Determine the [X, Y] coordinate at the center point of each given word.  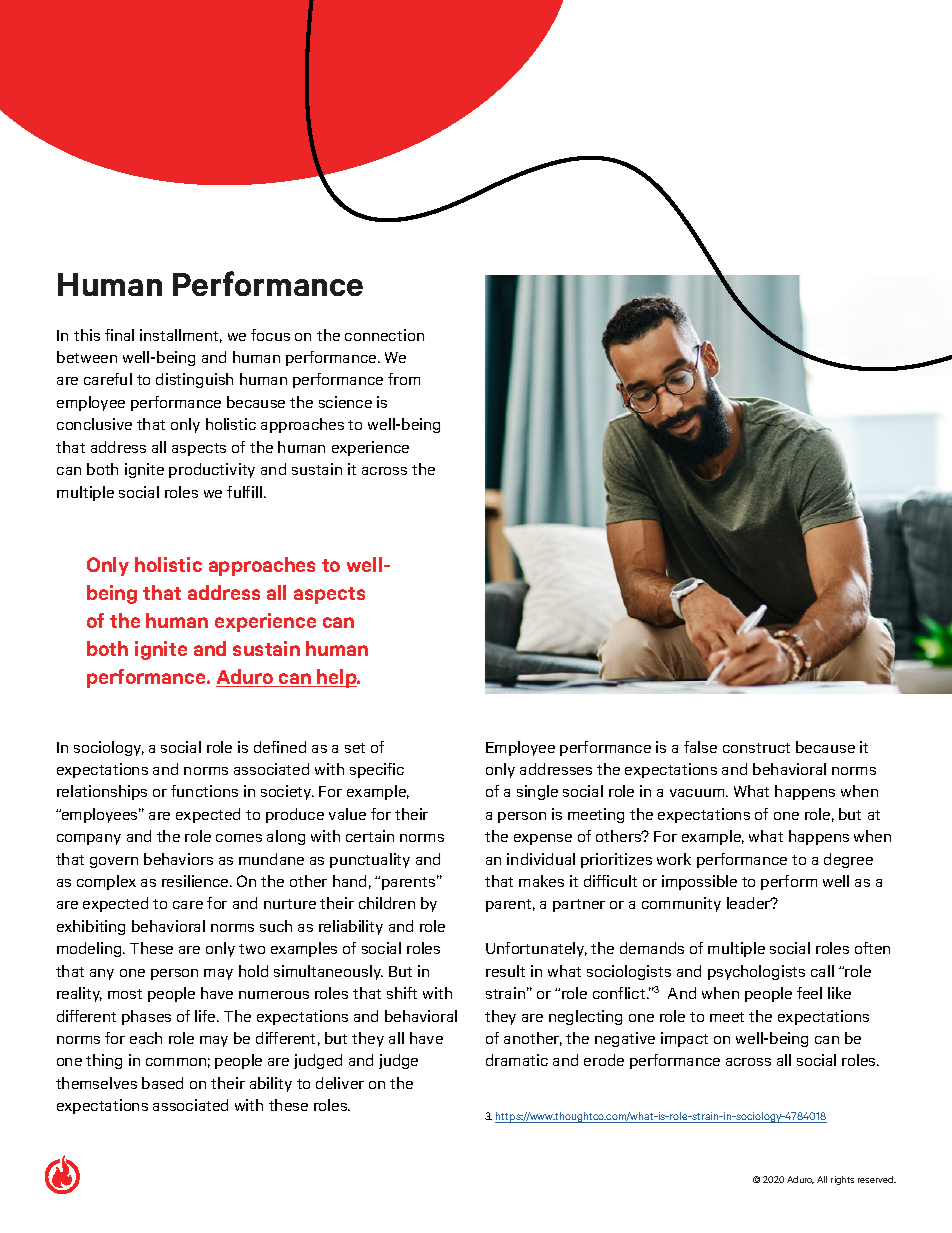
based [162, 1083]
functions [204, 791]
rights [842, 1180]
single [537, 792]
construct [756, 748]
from [404, 379]
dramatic [517, 1060]
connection [384, 335]
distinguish [194, 380]
